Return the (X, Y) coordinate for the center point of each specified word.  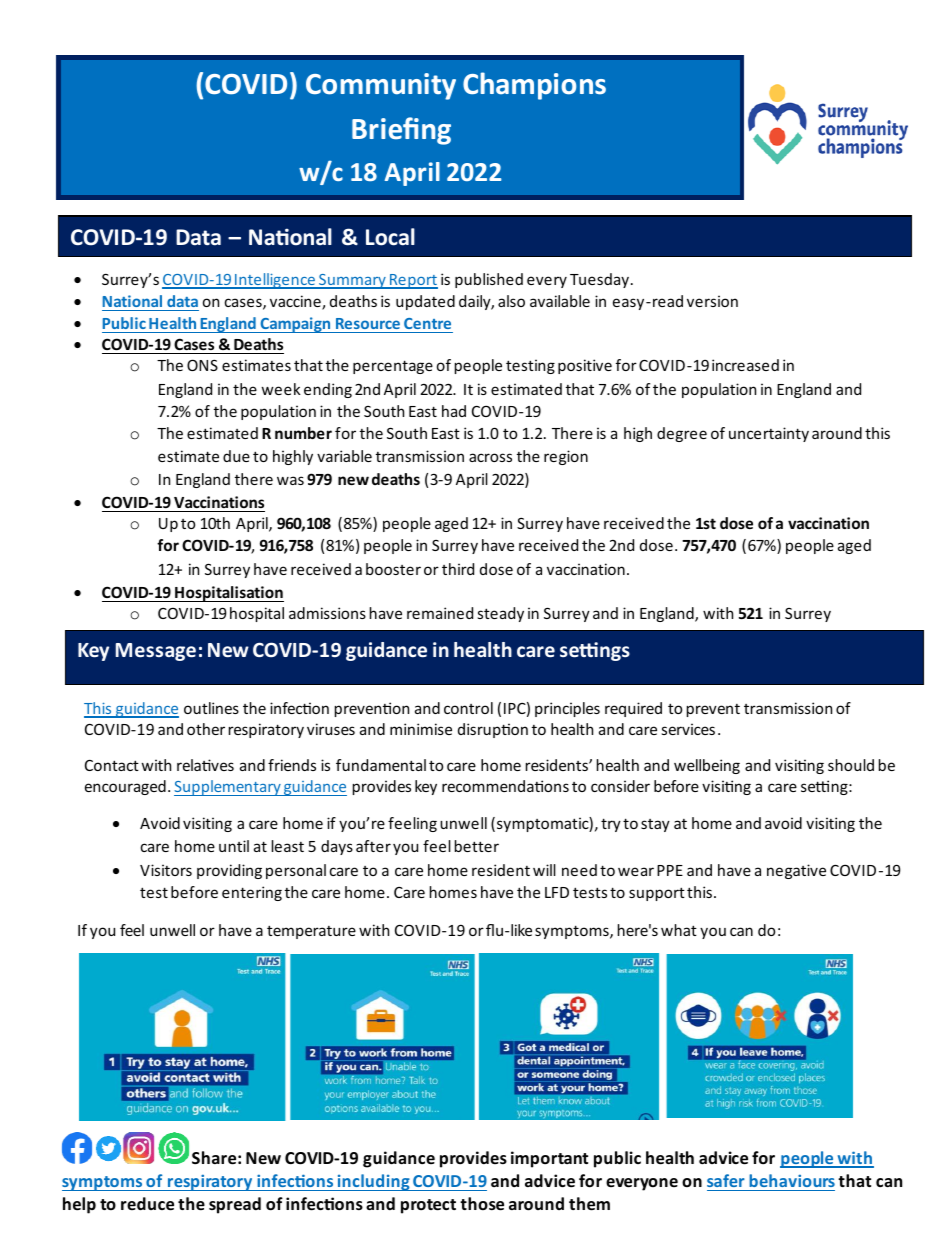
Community (381, 86)
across (490, 457)
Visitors (166, 870)
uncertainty (769, 434)
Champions (534, 86)
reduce (147, 1204)
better (477, 846)
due (236, 456)
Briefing (401, 131)
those (482, 1204)
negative (796, 871)
